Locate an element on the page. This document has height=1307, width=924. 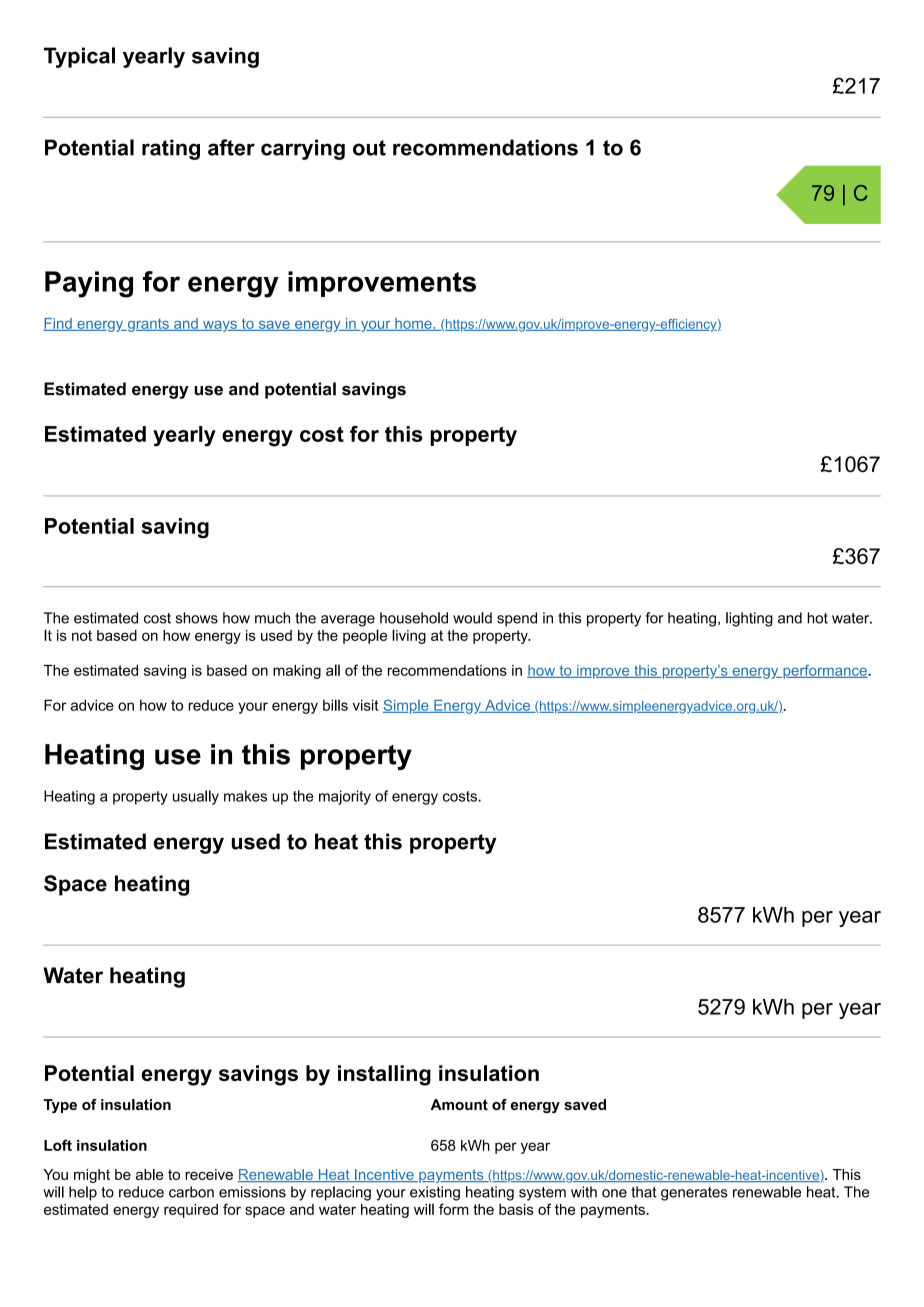
existing is located at coordinates (435, 1193).
